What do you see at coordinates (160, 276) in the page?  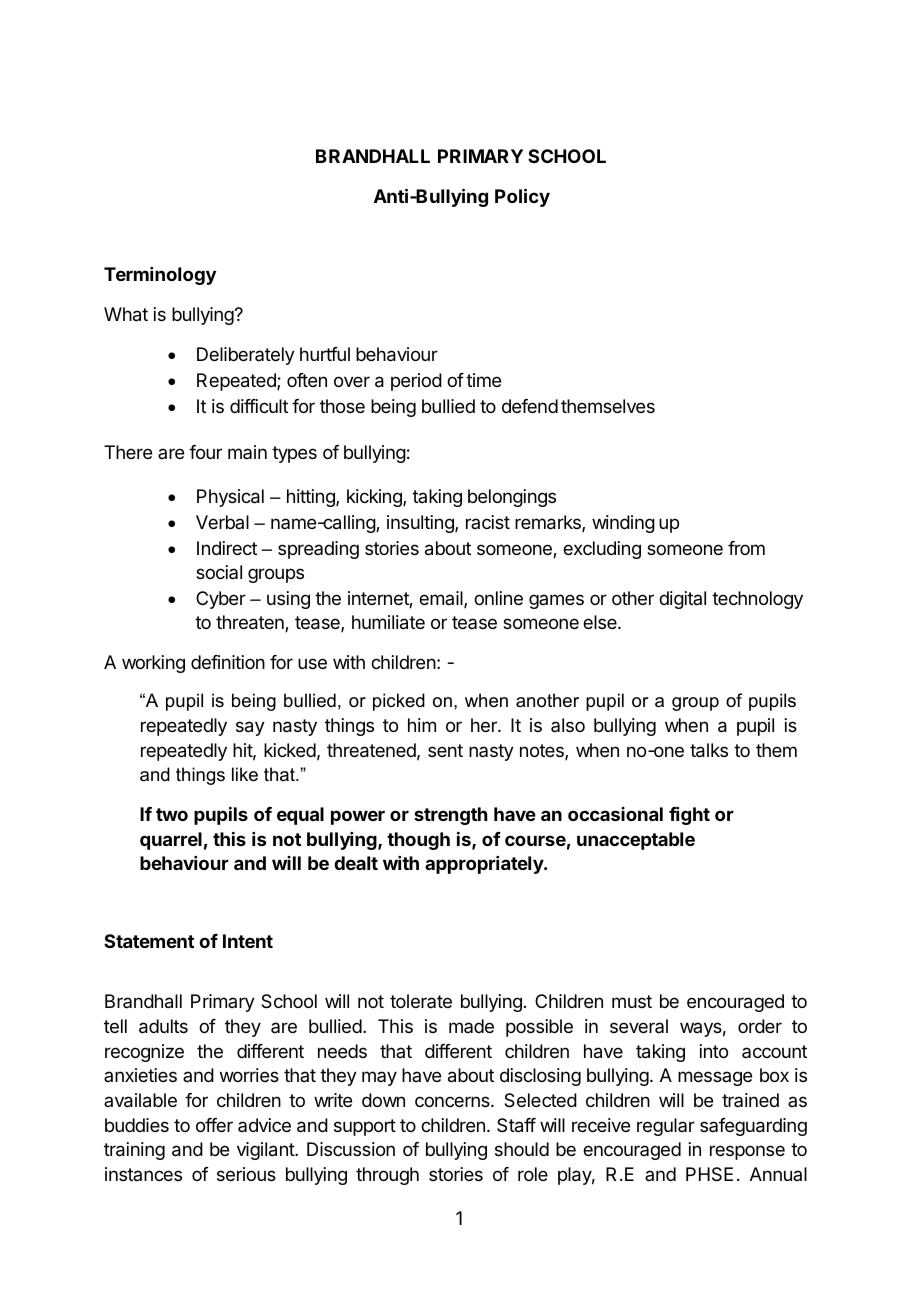 I see `Terminology` at bounding box center [160, 276].
